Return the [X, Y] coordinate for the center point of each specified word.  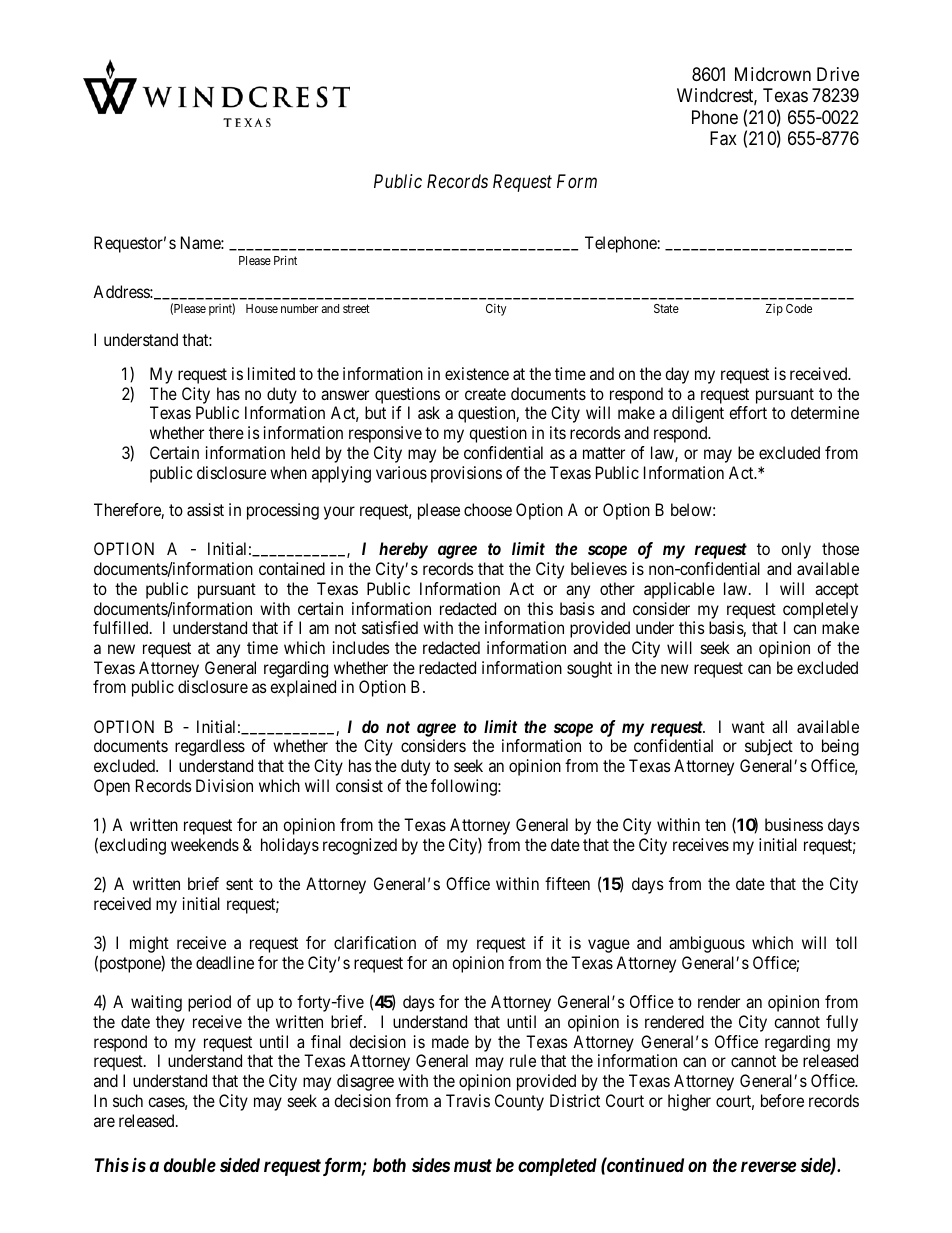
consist [359, 785]
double [190, 1165]
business [794, 824]
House [262, 308]
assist [205, 509]
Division [224, 785]
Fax [723, 138]
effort [748, 412]
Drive [838, 74]
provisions [466, 474]
